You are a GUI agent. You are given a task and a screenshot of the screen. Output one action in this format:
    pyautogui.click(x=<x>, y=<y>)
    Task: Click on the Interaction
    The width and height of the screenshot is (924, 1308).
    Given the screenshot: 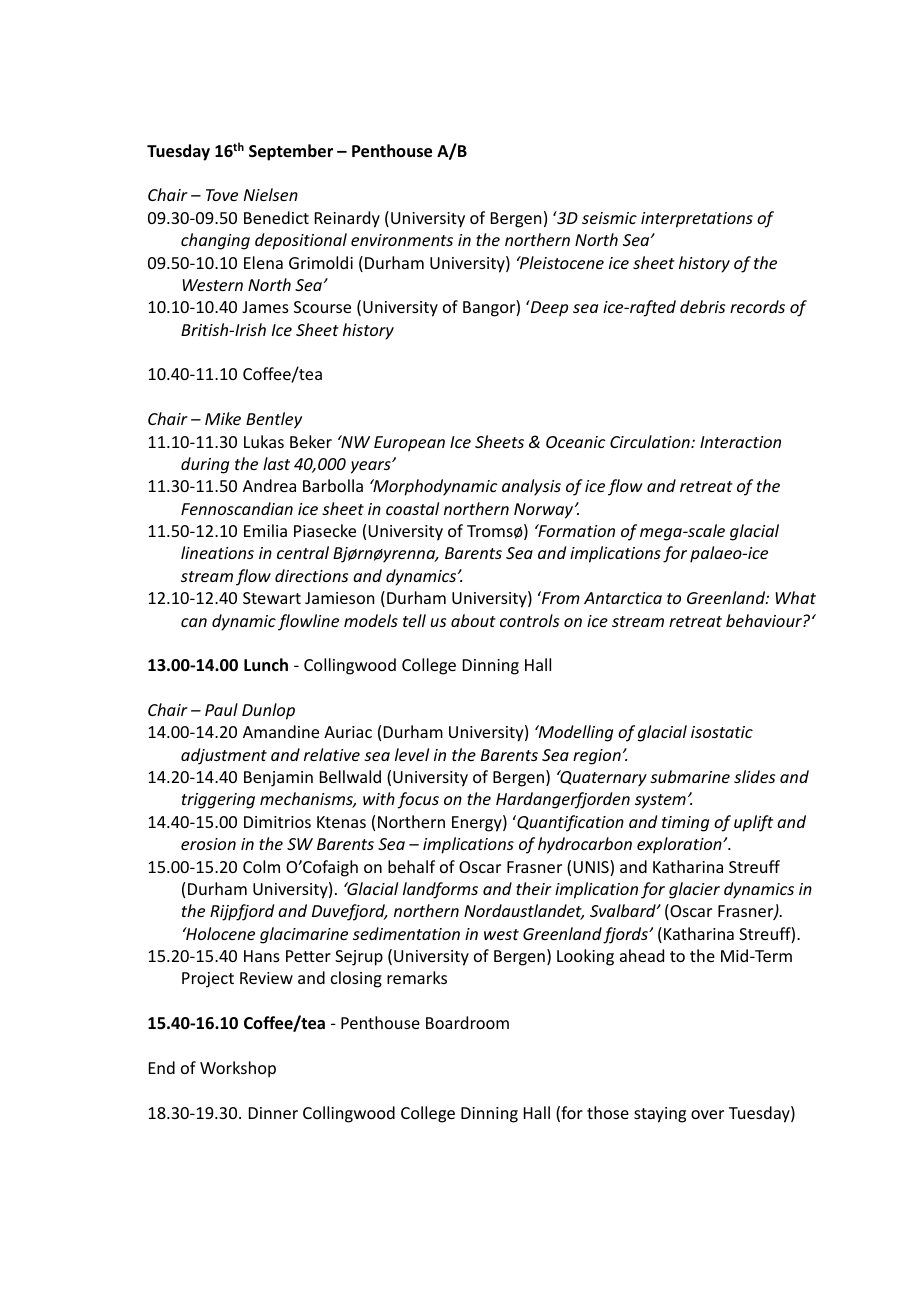 What is the action you would take?
    pyautogui.click(x=740, y=442)
